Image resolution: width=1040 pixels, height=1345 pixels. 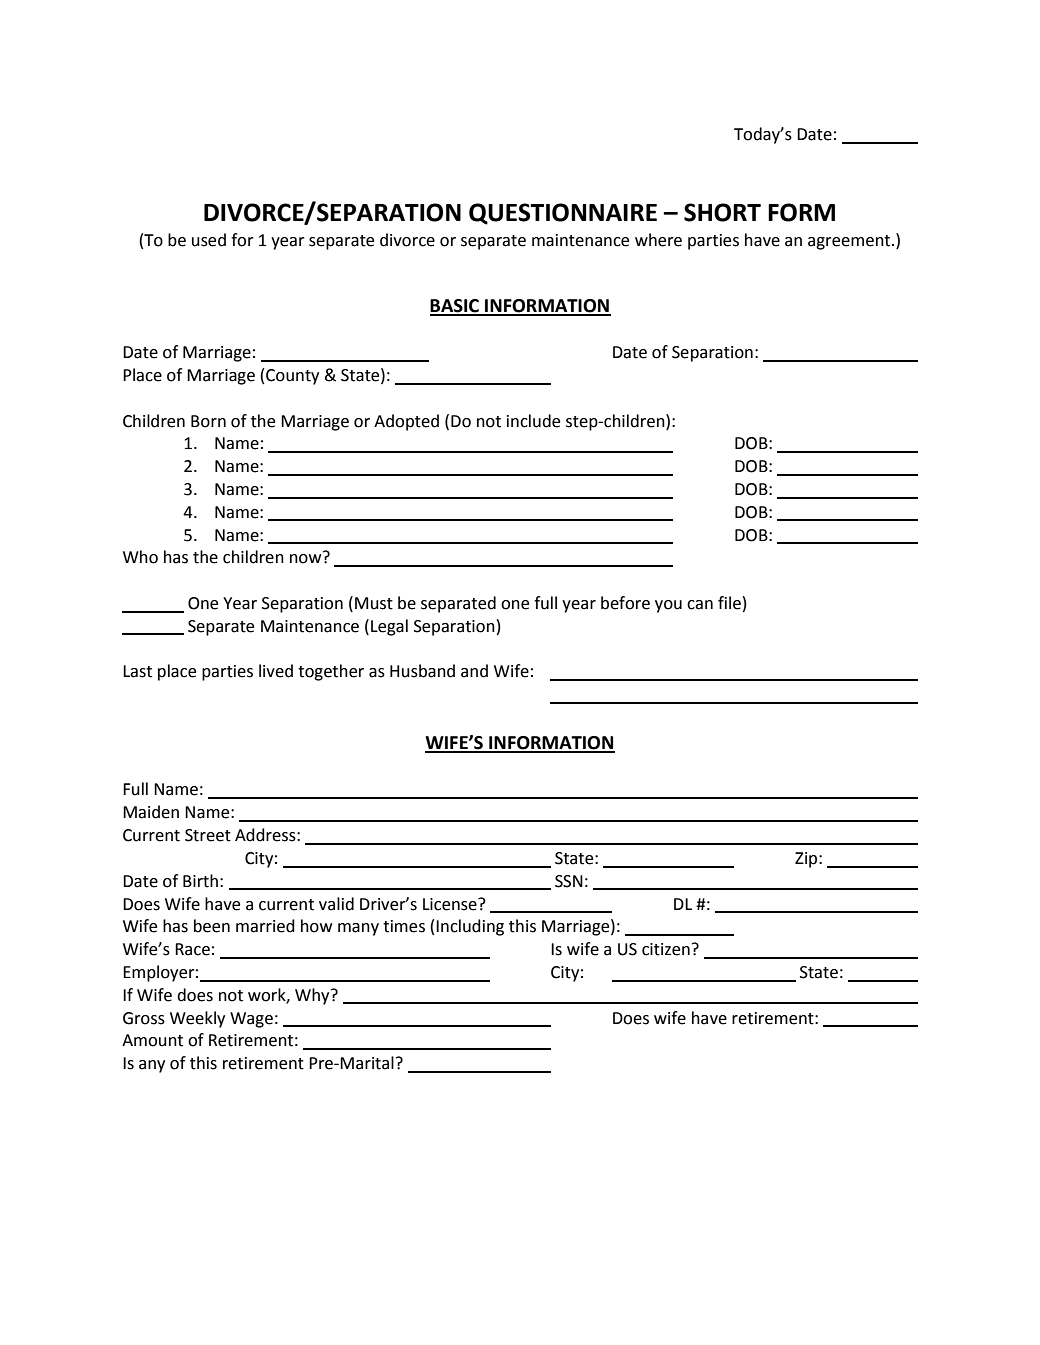 What do you see at coordinates (197, 1019) in the page?
I see `Weekly` at bounding box center [197, 1019].
